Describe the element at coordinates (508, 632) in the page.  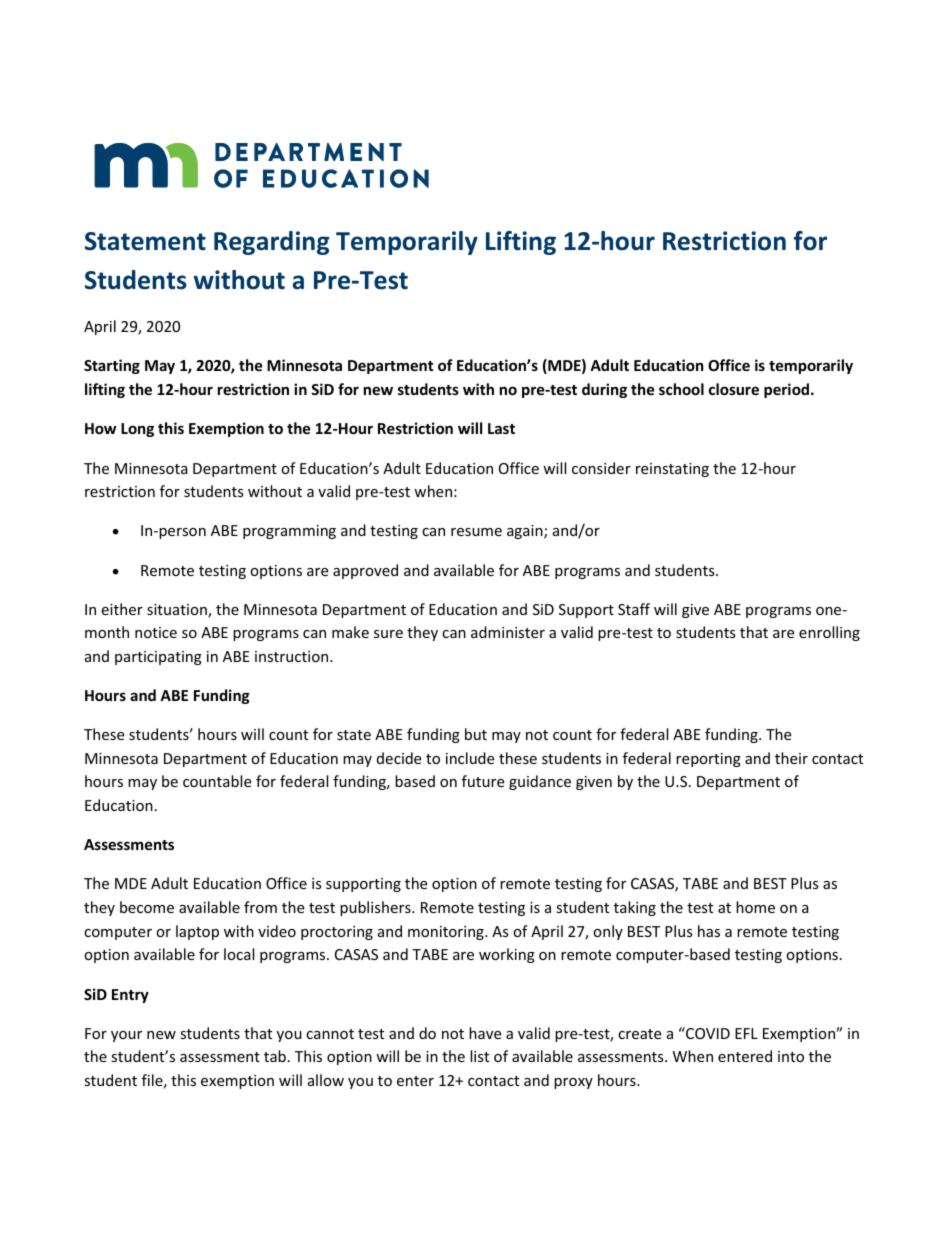
I see `administer` at that location.
